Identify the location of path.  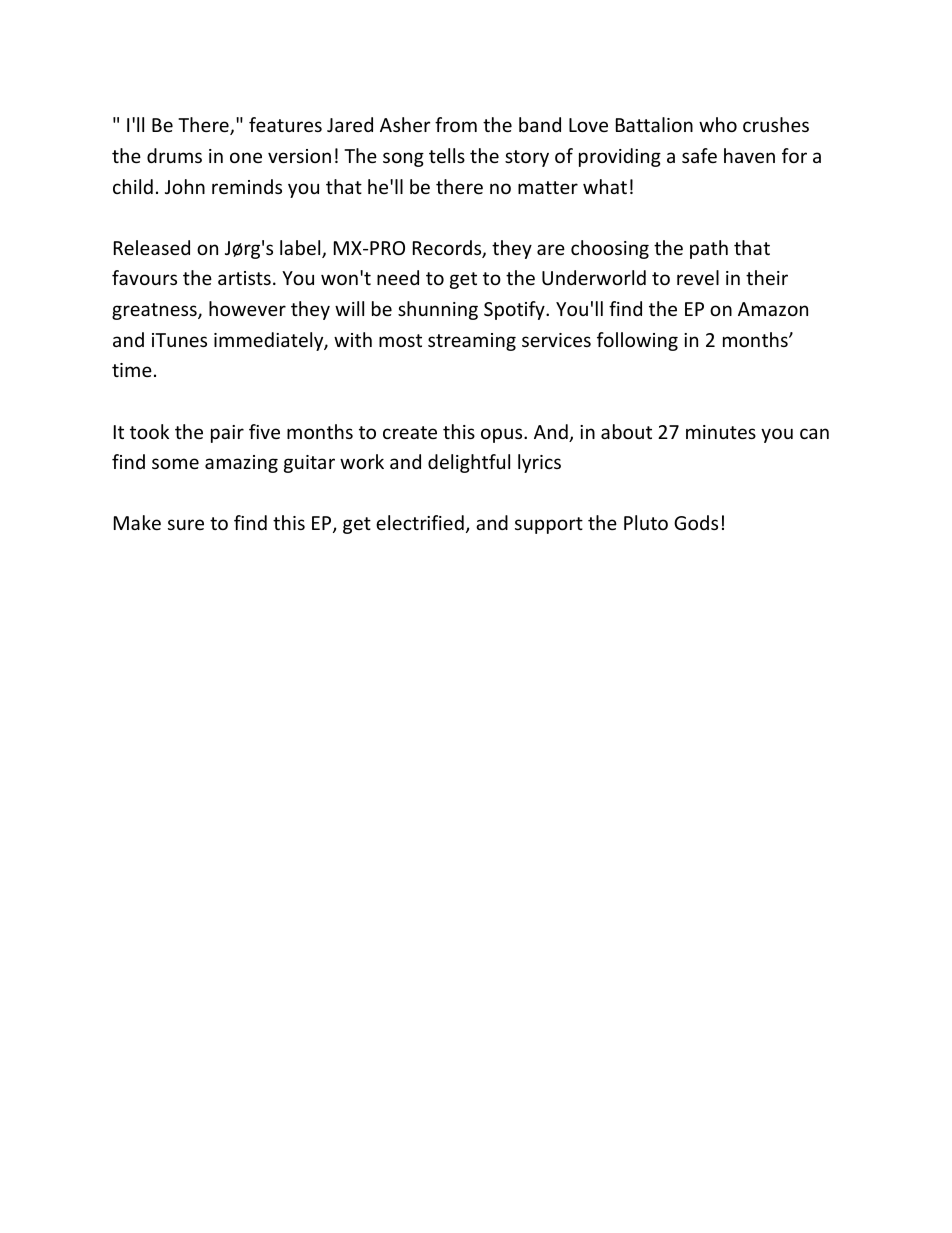
(709, 249).
